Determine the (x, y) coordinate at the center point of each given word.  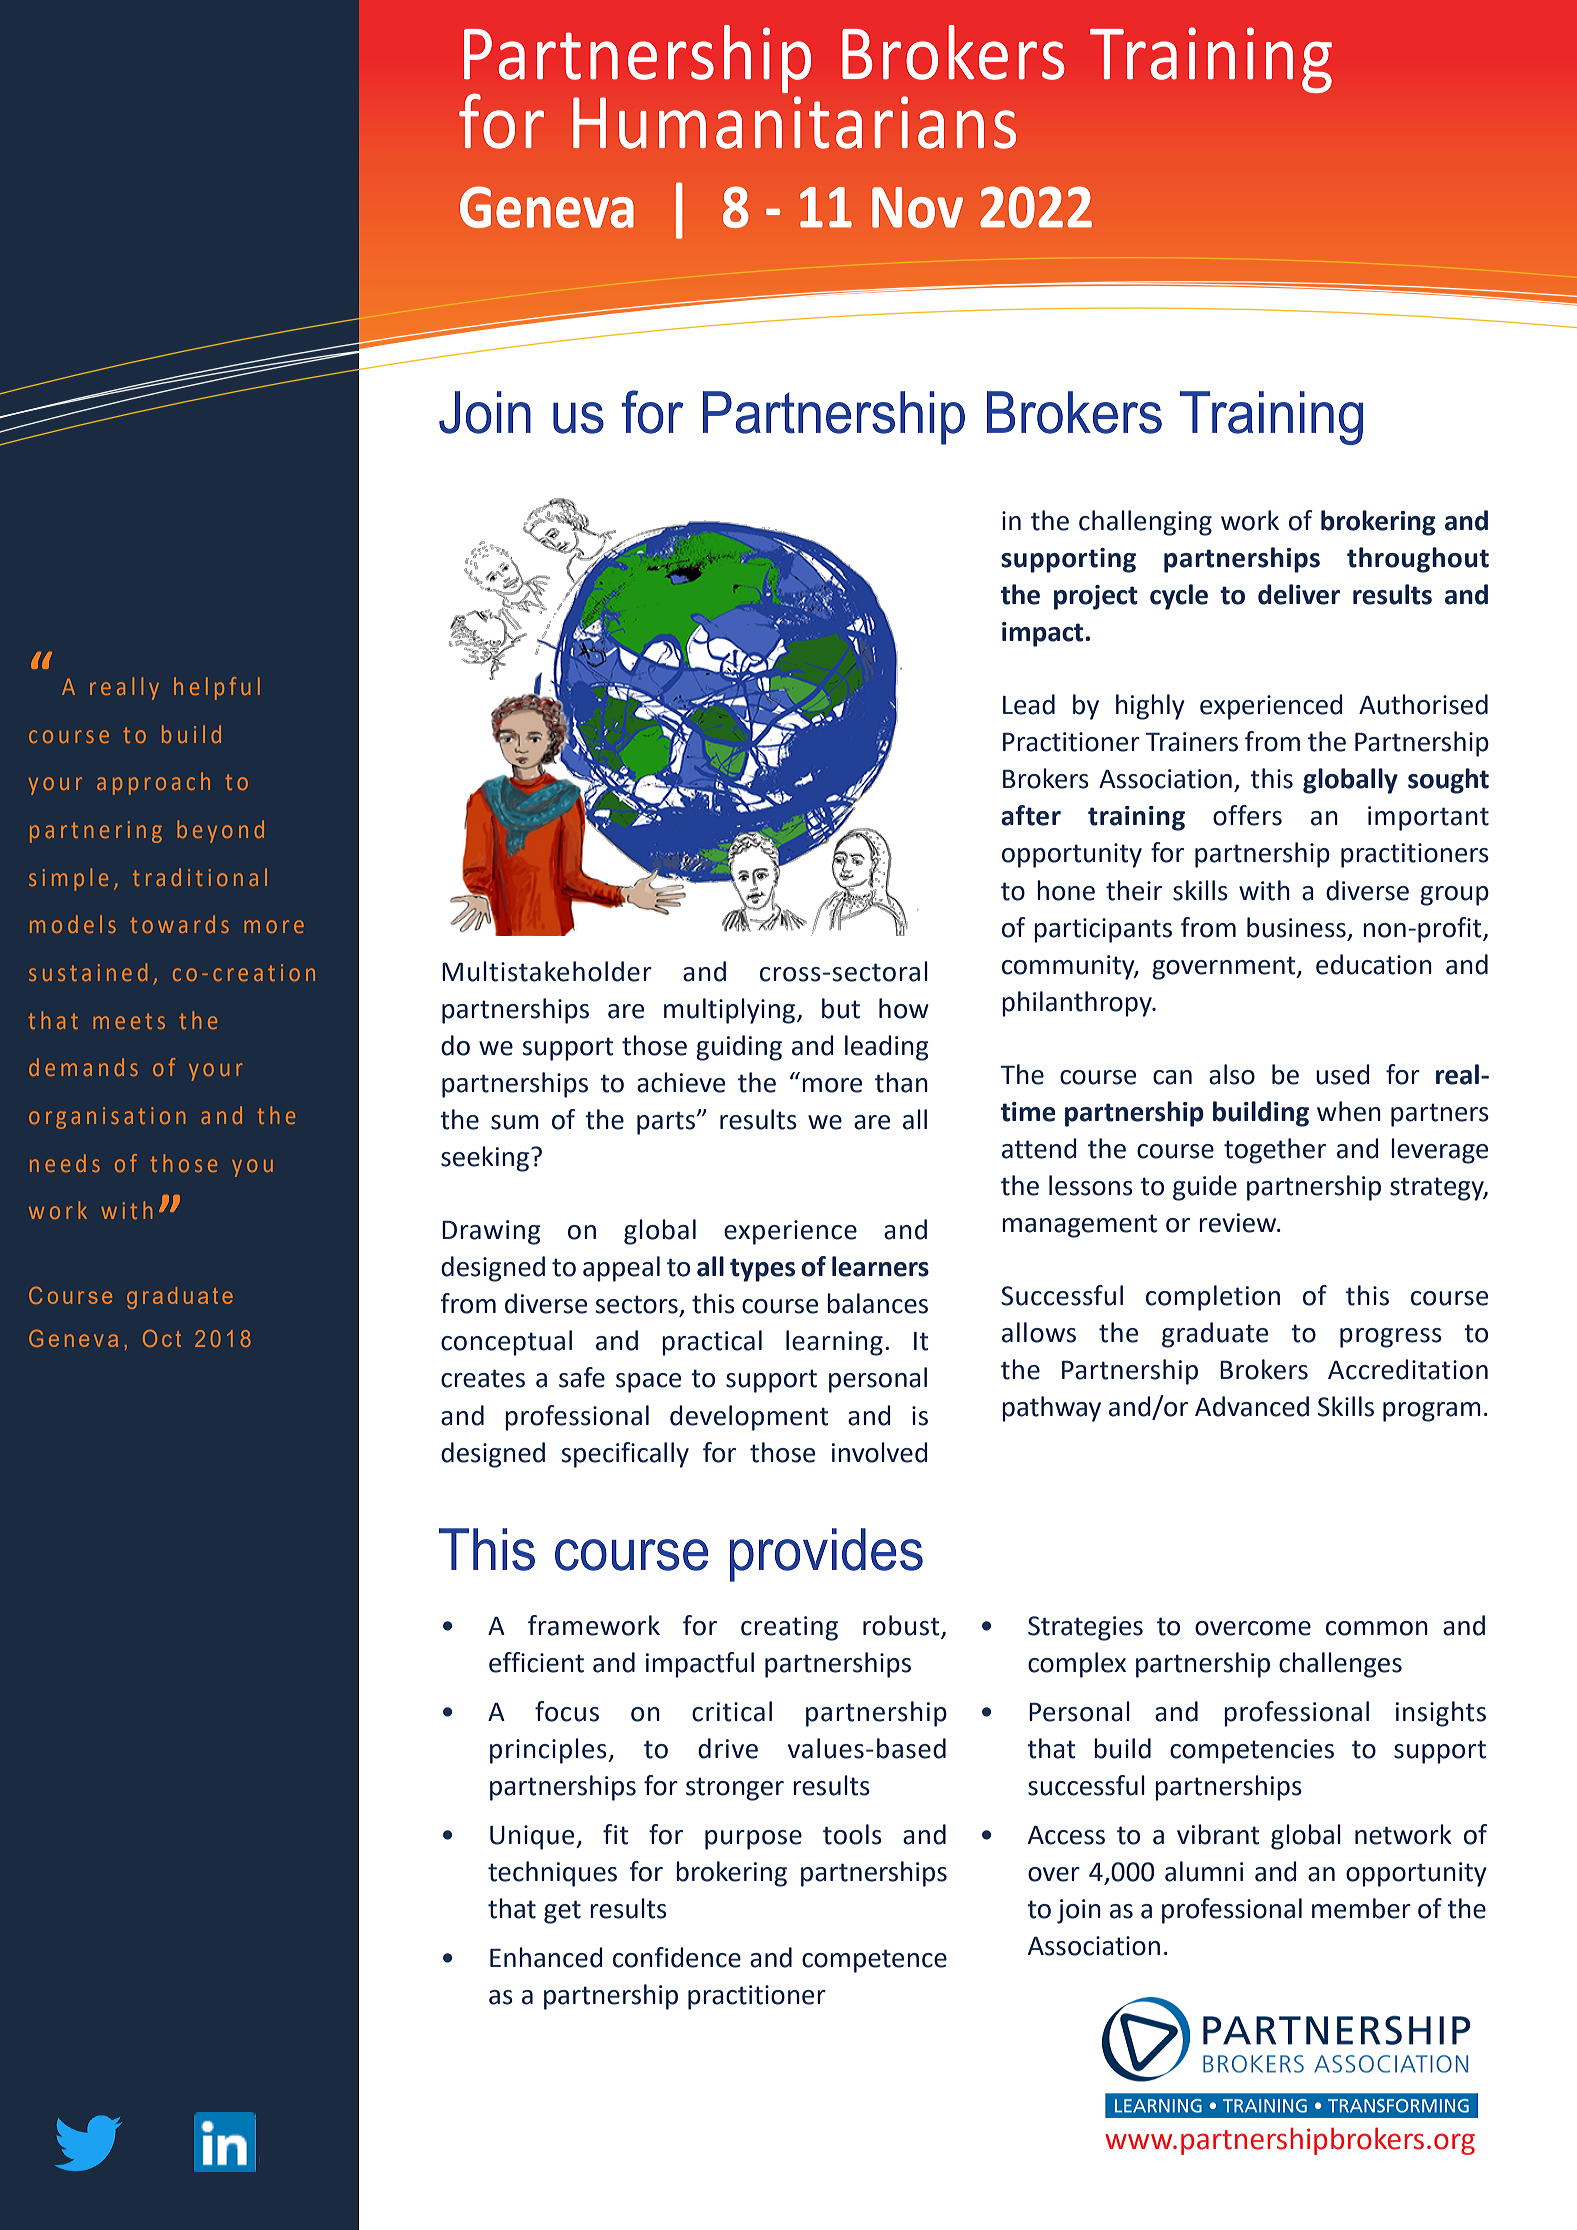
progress (1391, 1338)
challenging (1145, 523)
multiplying (731, 1011)
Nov (917, 207)
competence (874, 1961)
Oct (162, 1338)
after (1031, 815)
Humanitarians (794, 122)
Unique (533, 1837)
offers (1247, 815)
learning (834, 1343)
